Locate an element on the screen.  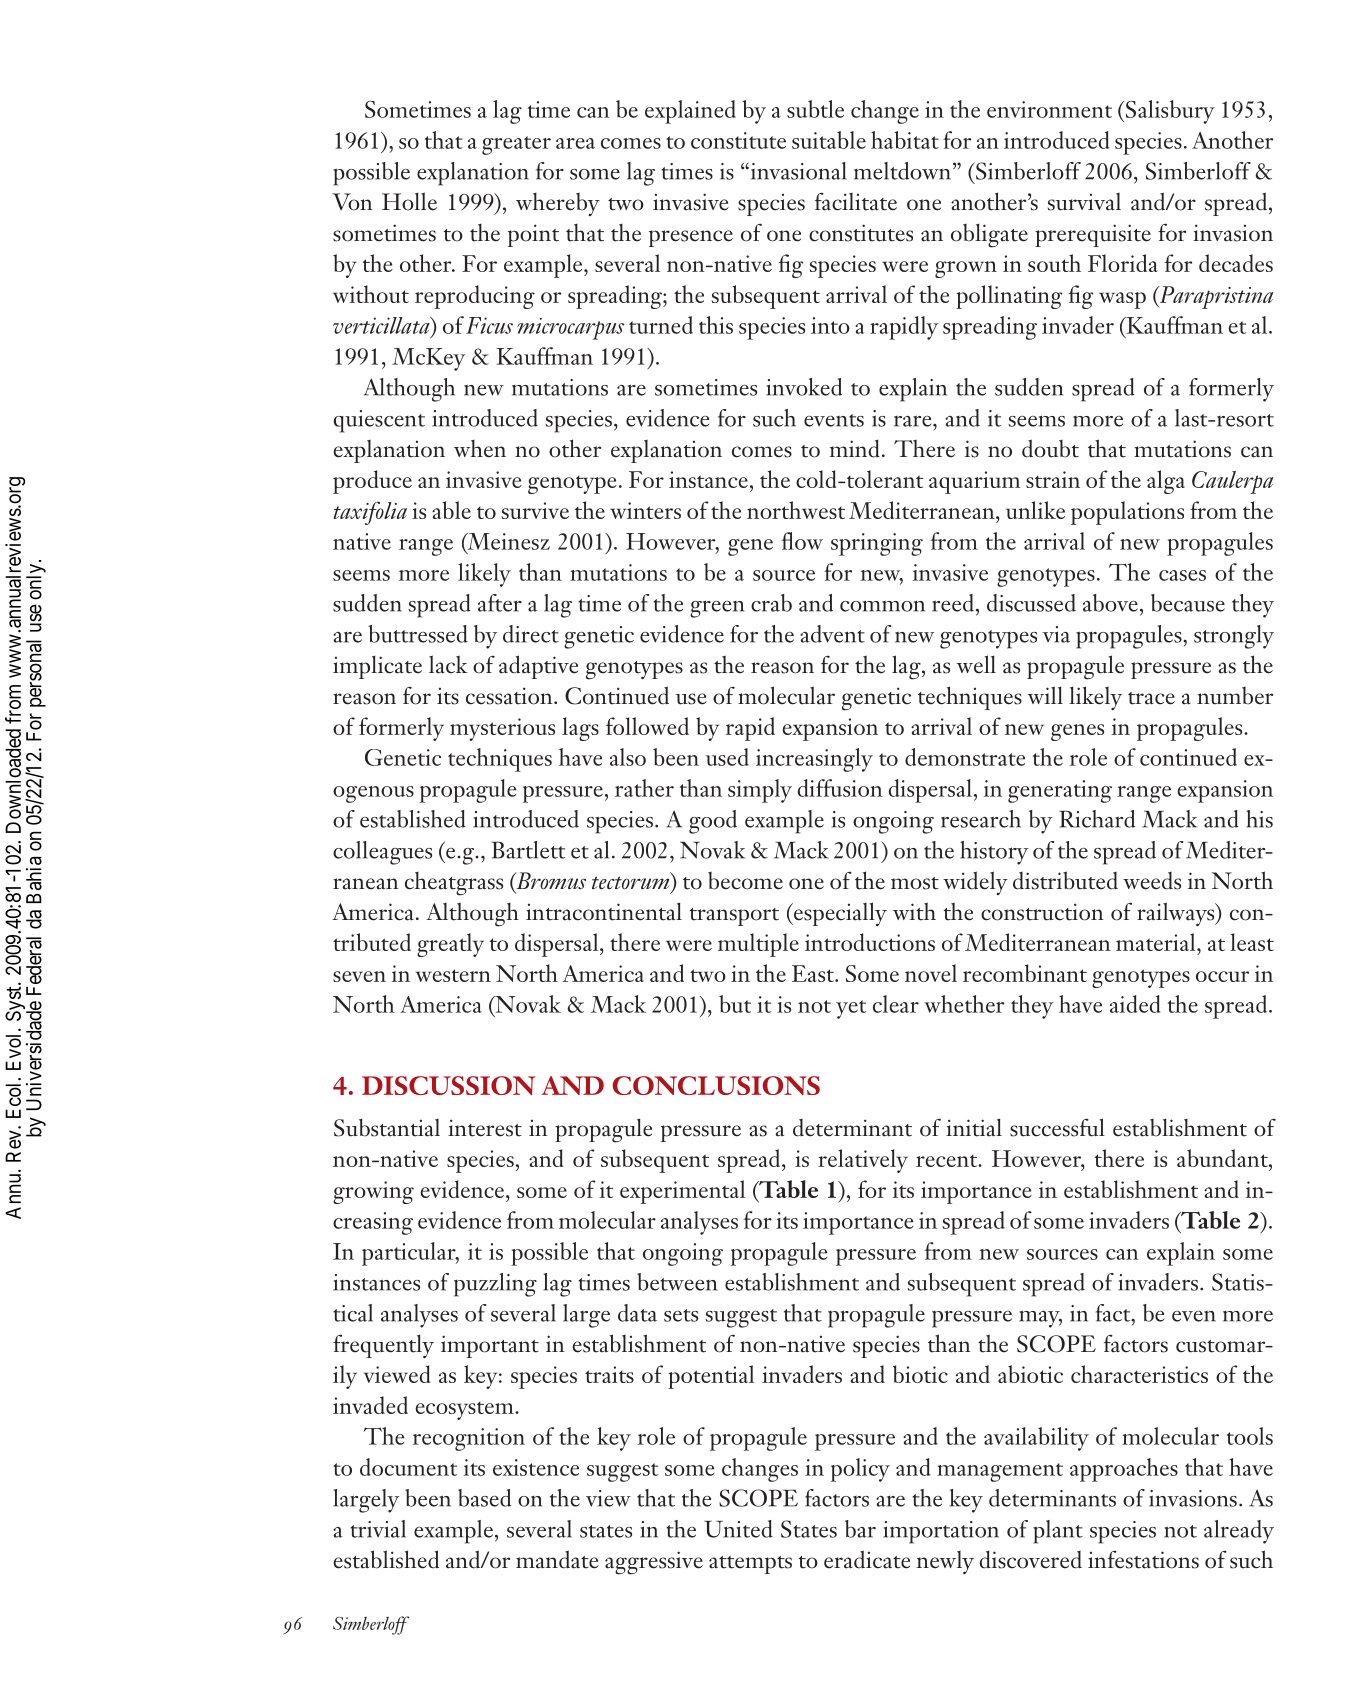
abundant is located at coordinates (1223, 1158).
